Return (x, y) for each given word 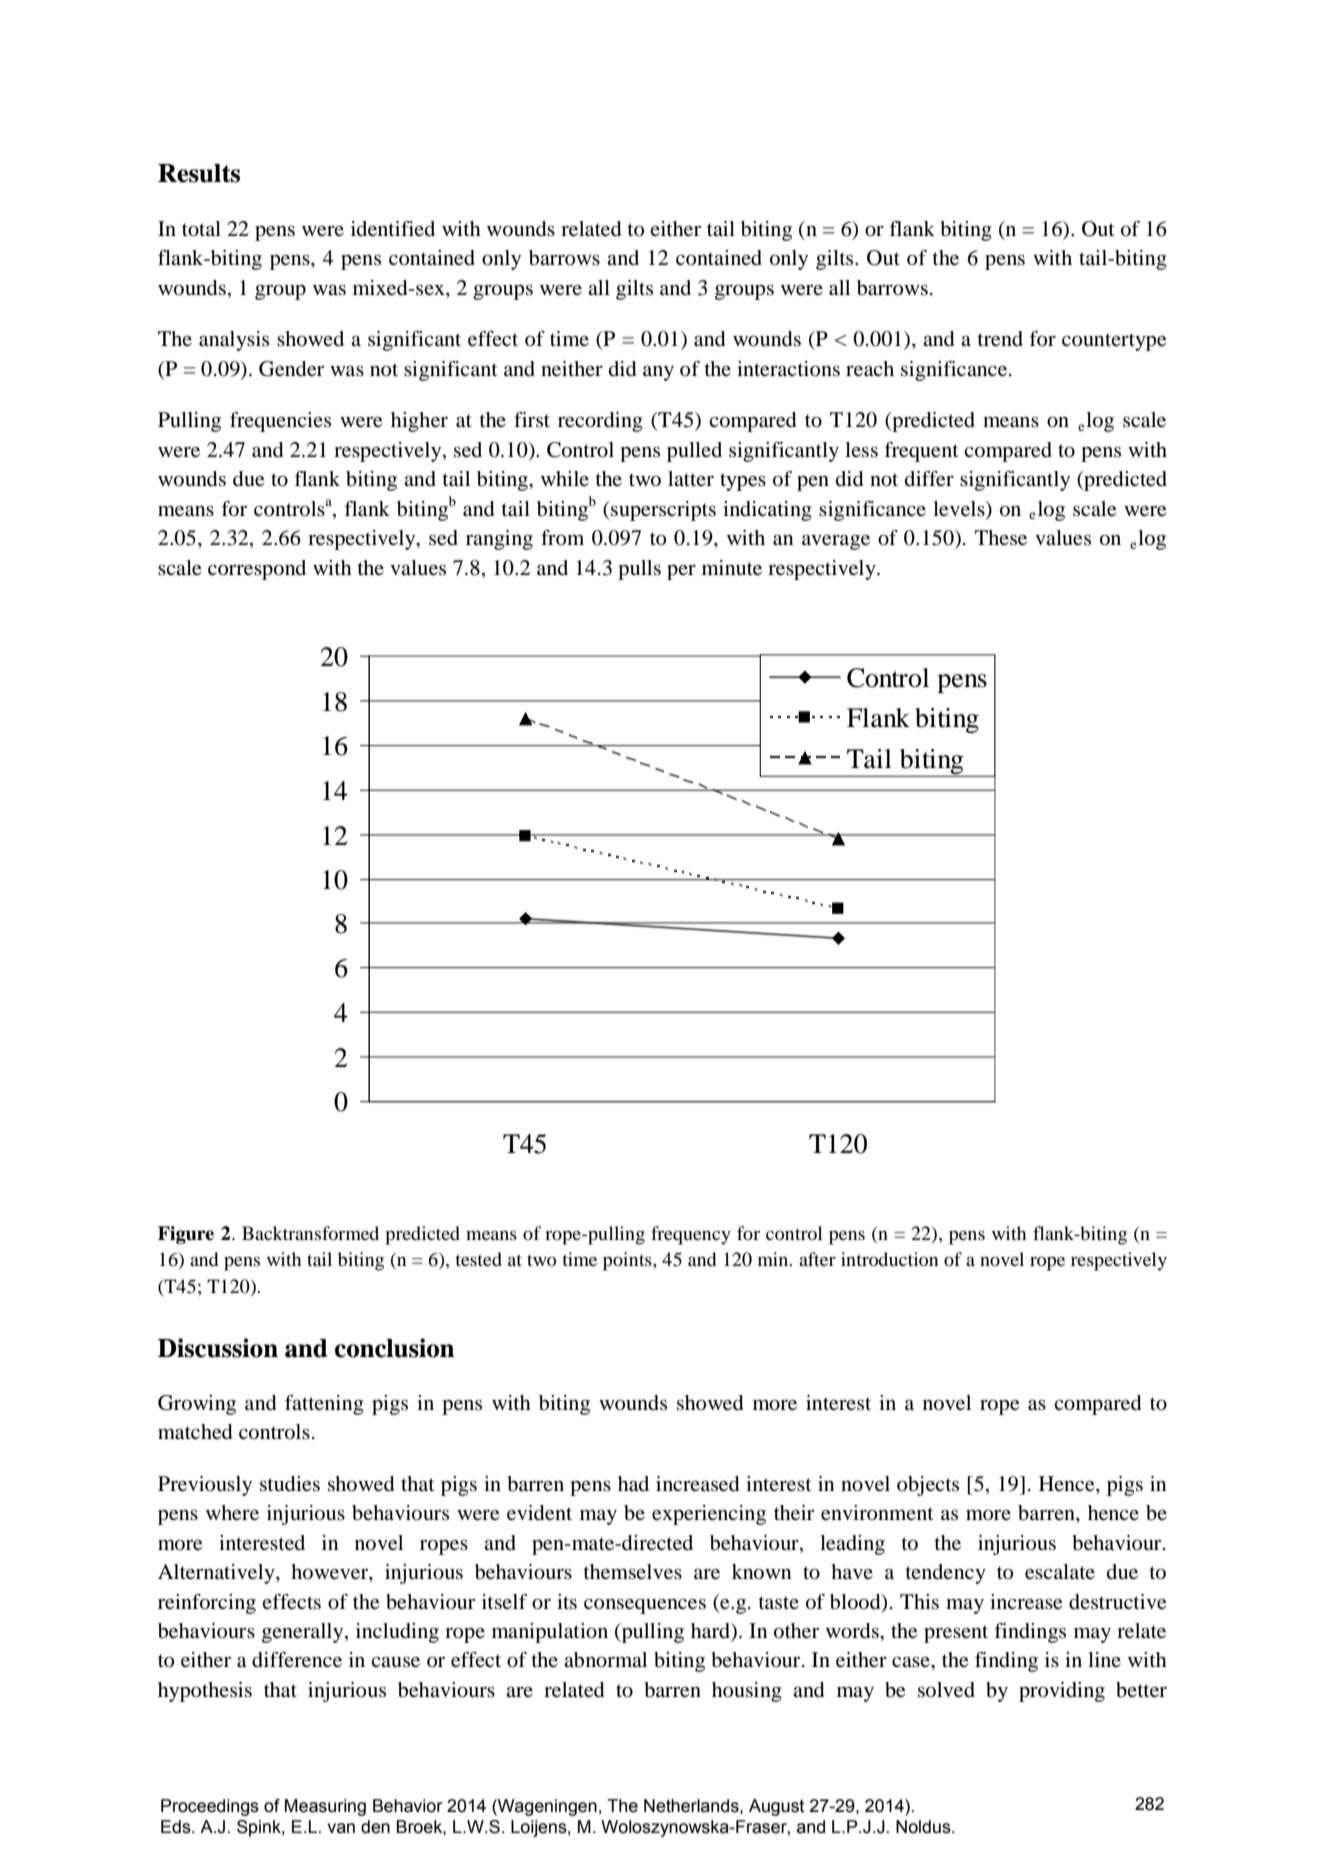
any (658, 373)
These (1001, 538)
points (628, 1261)
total (201, 229)
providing (1062, 1692)
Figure (186, 1235)
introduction (889, 1259)
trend (1000, 339)
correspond (257, 570)
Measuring (325, 1807)
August (776, 1807)
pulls (639, 570)
